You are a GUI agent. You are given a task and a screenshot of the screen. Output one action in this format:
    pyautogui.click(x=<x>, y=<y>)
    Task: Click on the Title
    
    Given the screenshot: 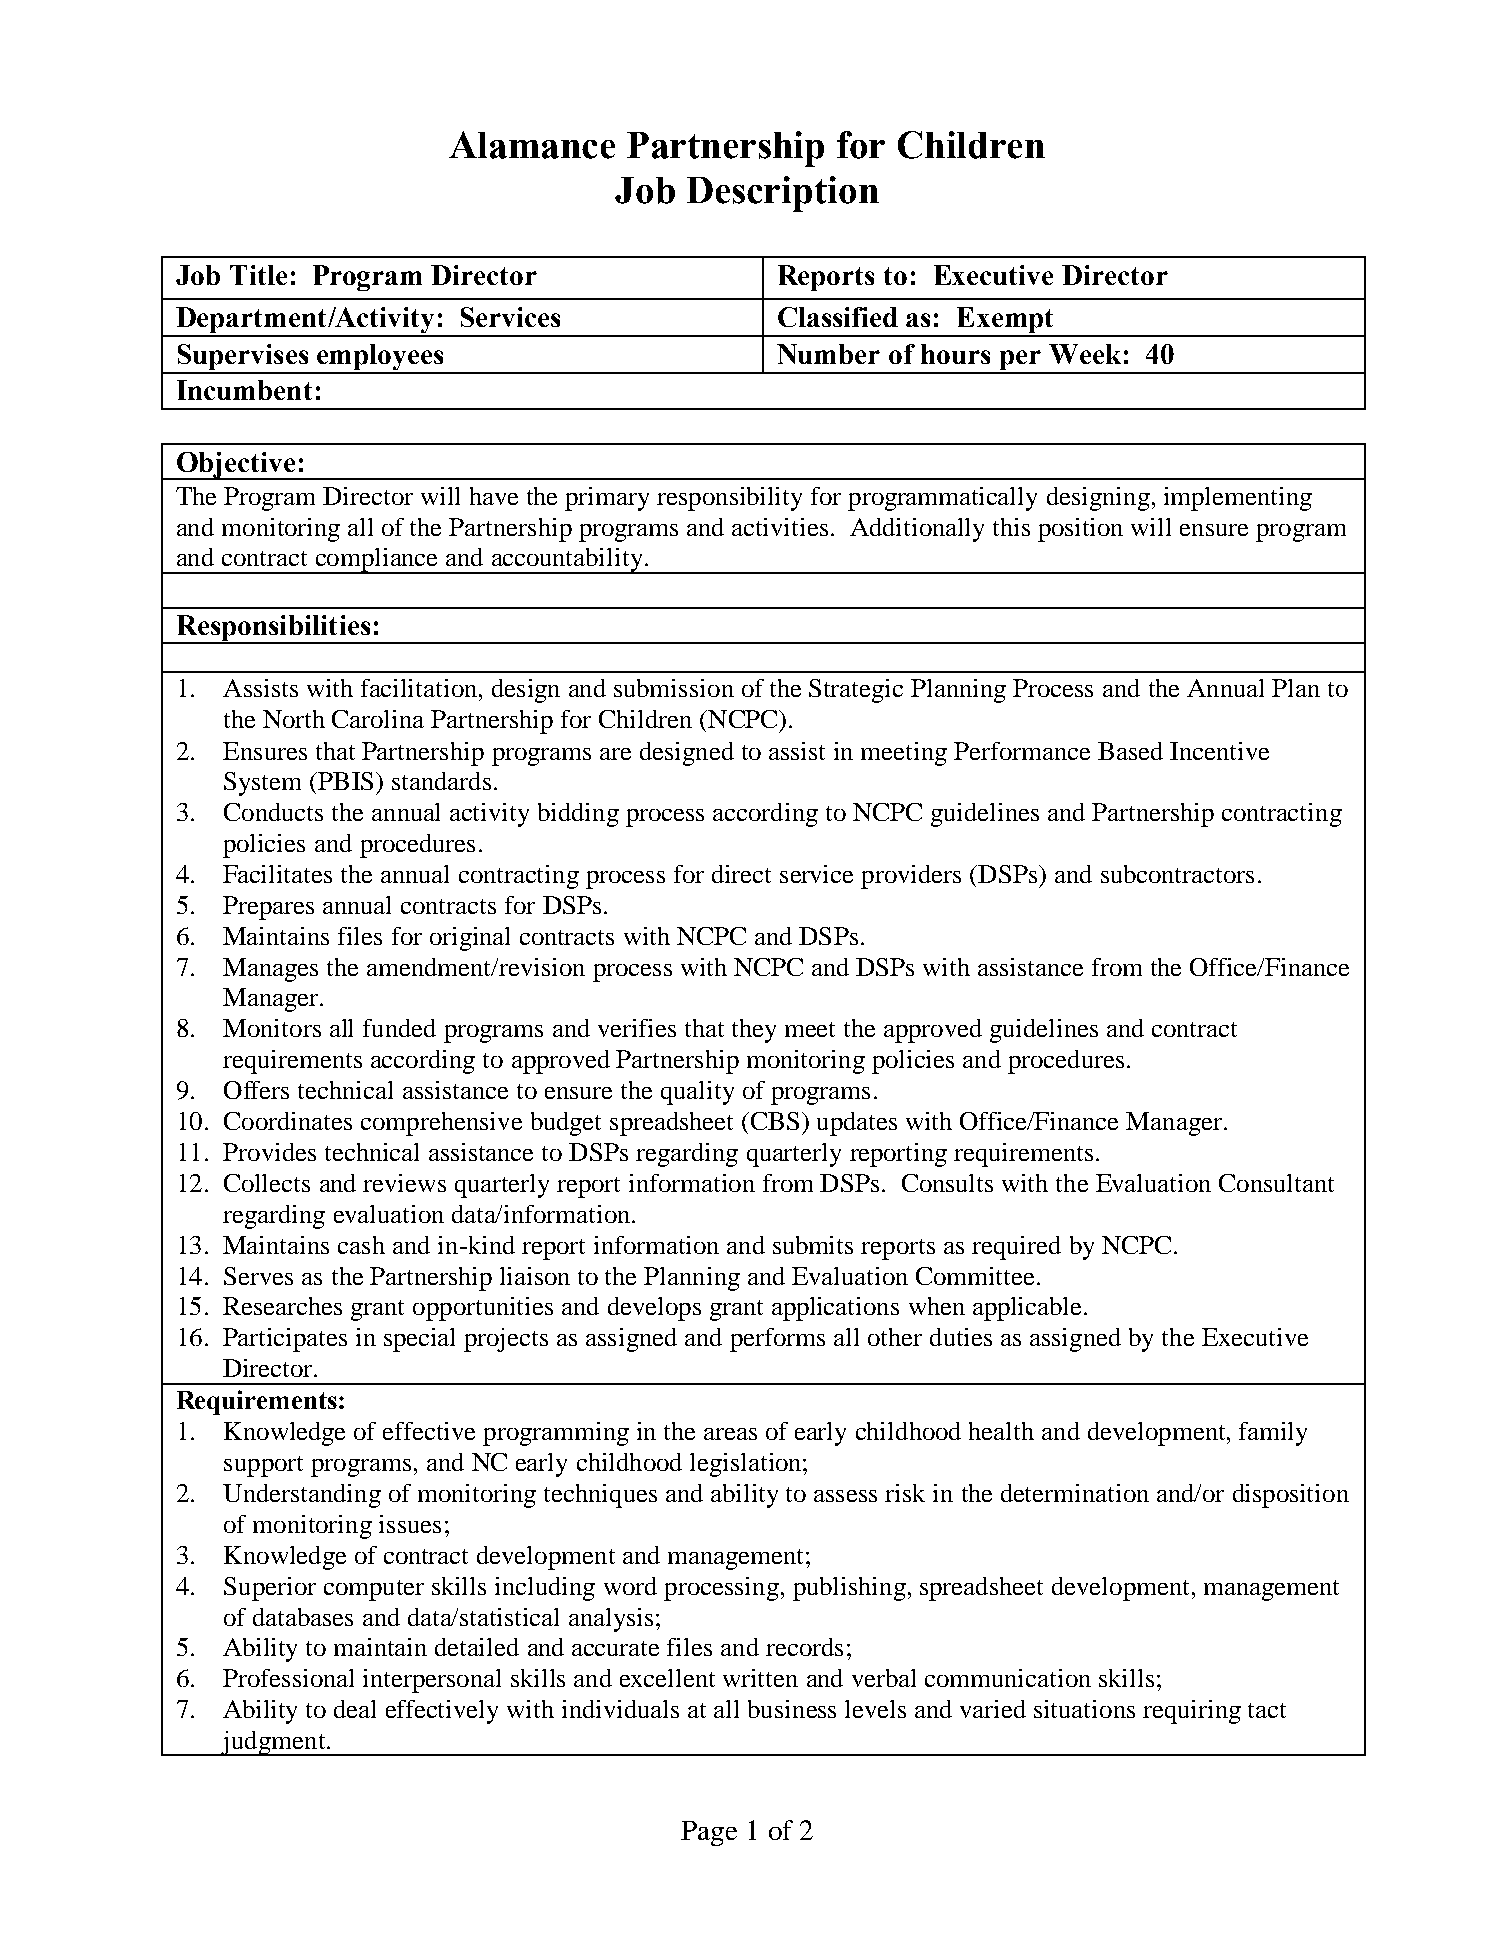 What is the action you would take?
    pyautogui.click(x=258, y=275)
